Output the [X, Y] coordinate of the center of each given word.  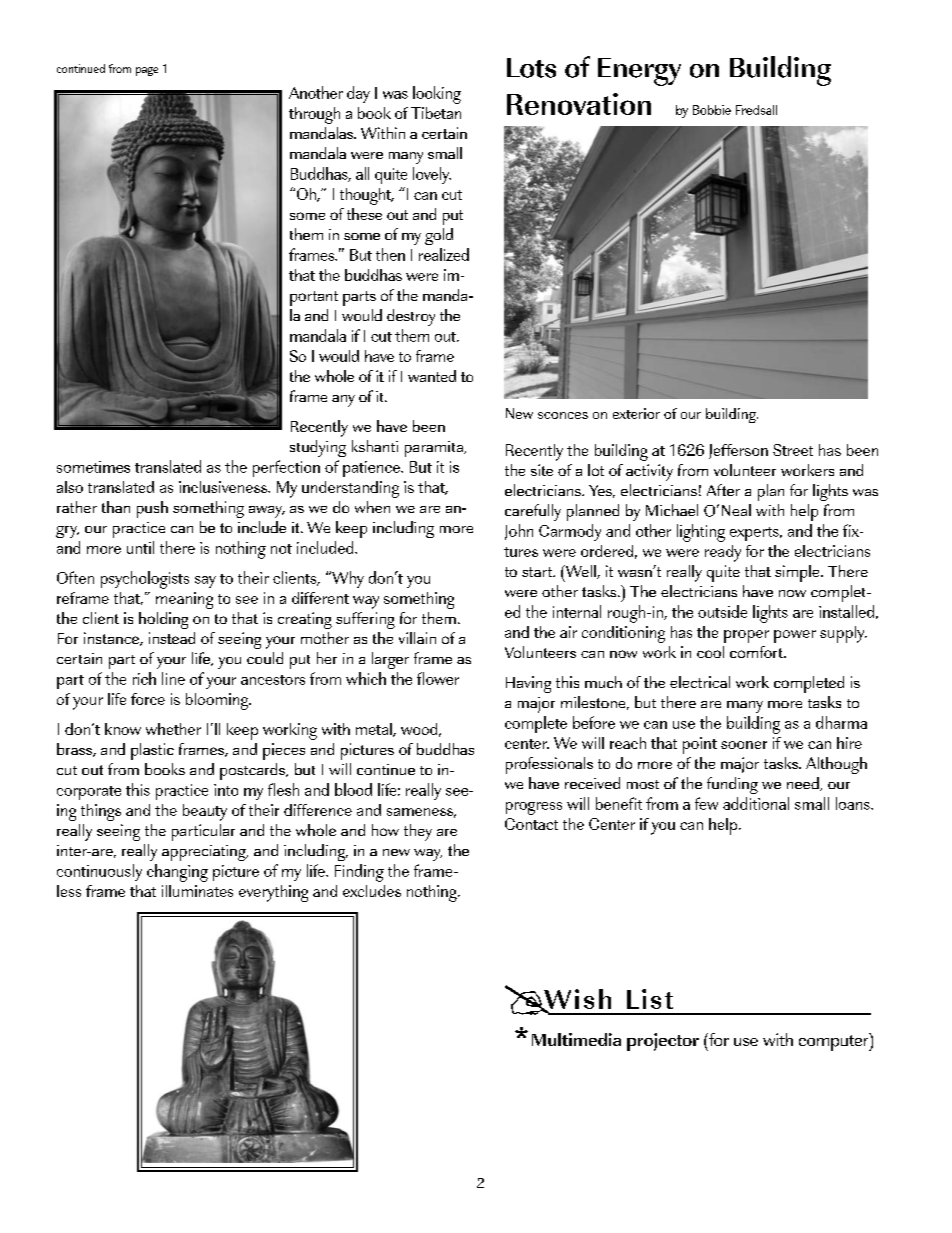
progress [534, 808]
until [140, 547]
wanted [432, 376]
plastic [152, 751]
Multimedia [576, 1039]
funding [732, 785]
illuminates [197, 891]
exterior [636, 413]
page [147, 71]
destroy [411, 317]
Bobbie [712, 110]
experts [755, 534]
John [519, 532]
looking [437, 95]
